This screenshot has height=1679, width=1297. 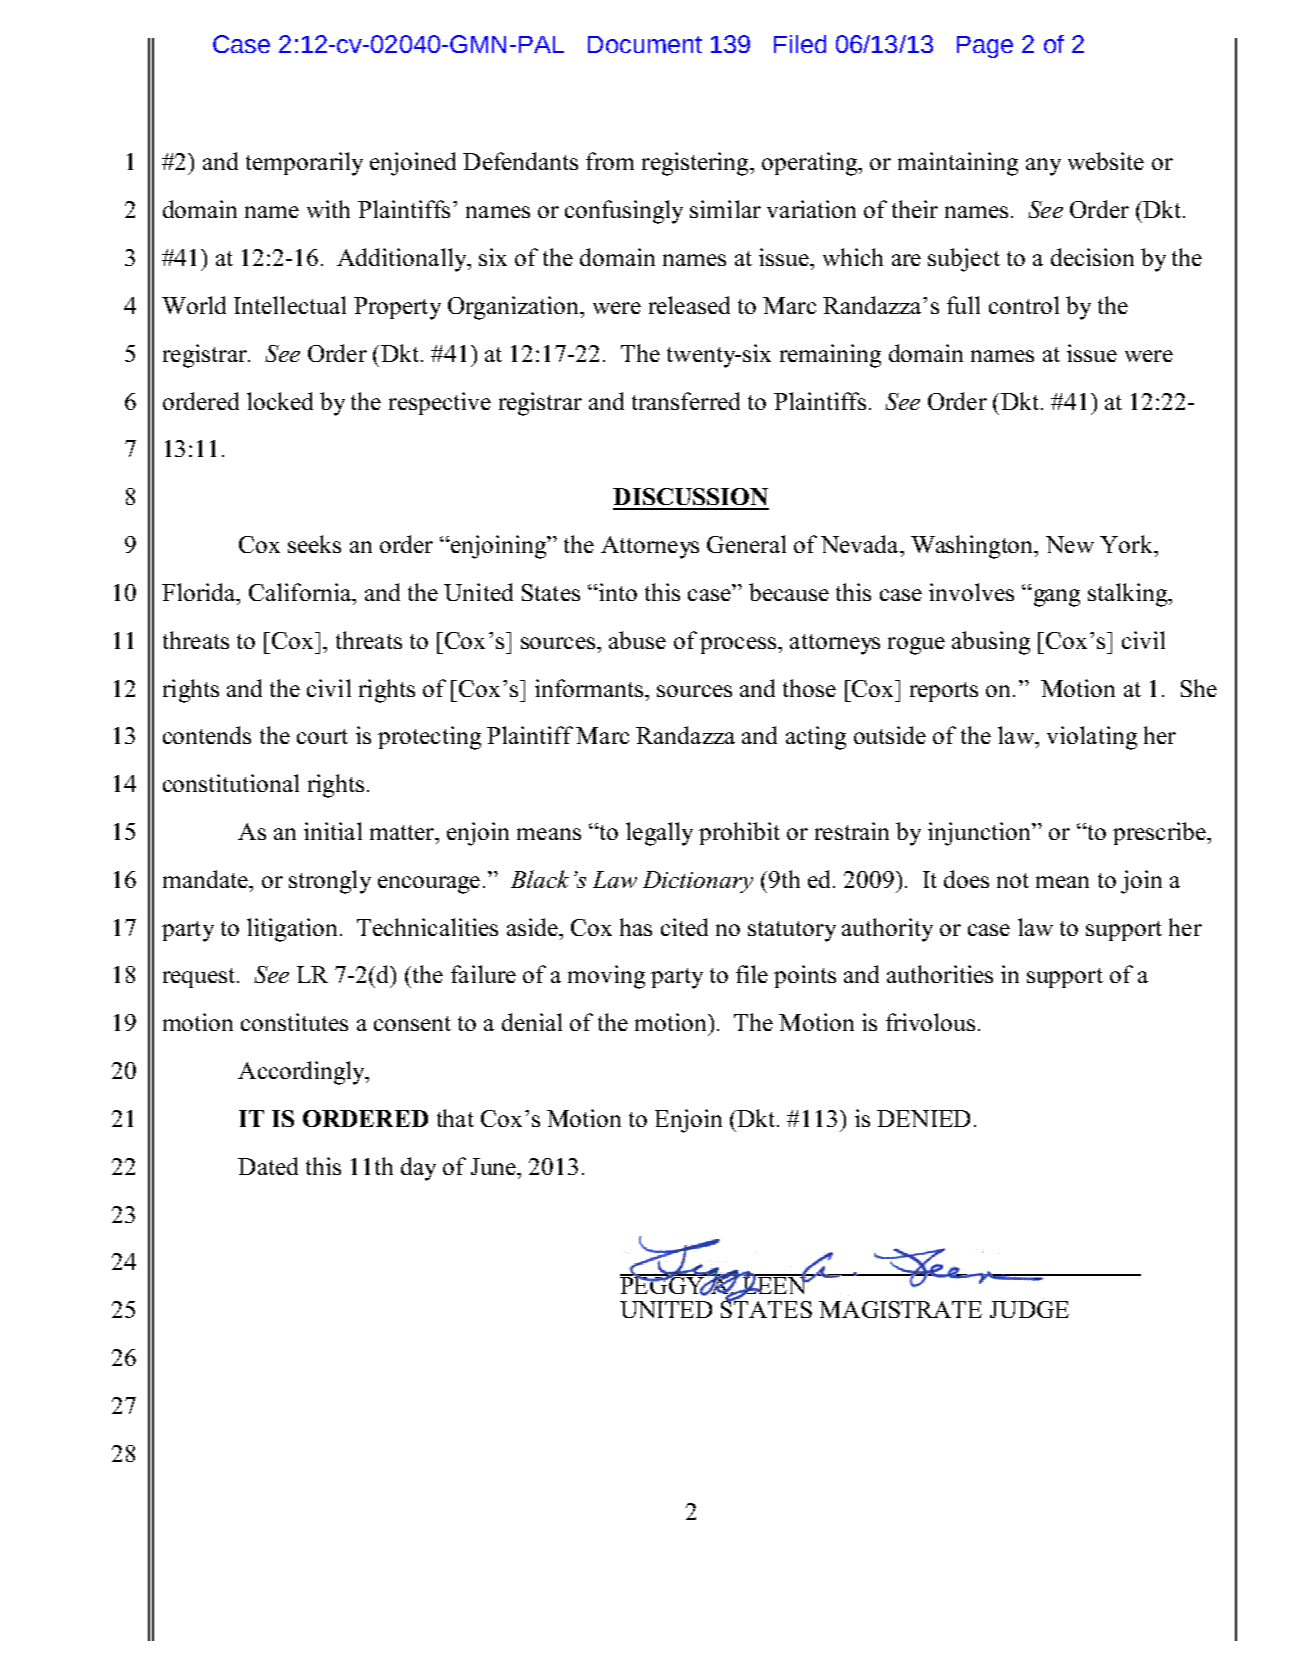 I want to click on cited, so click(x=684, y=927).
